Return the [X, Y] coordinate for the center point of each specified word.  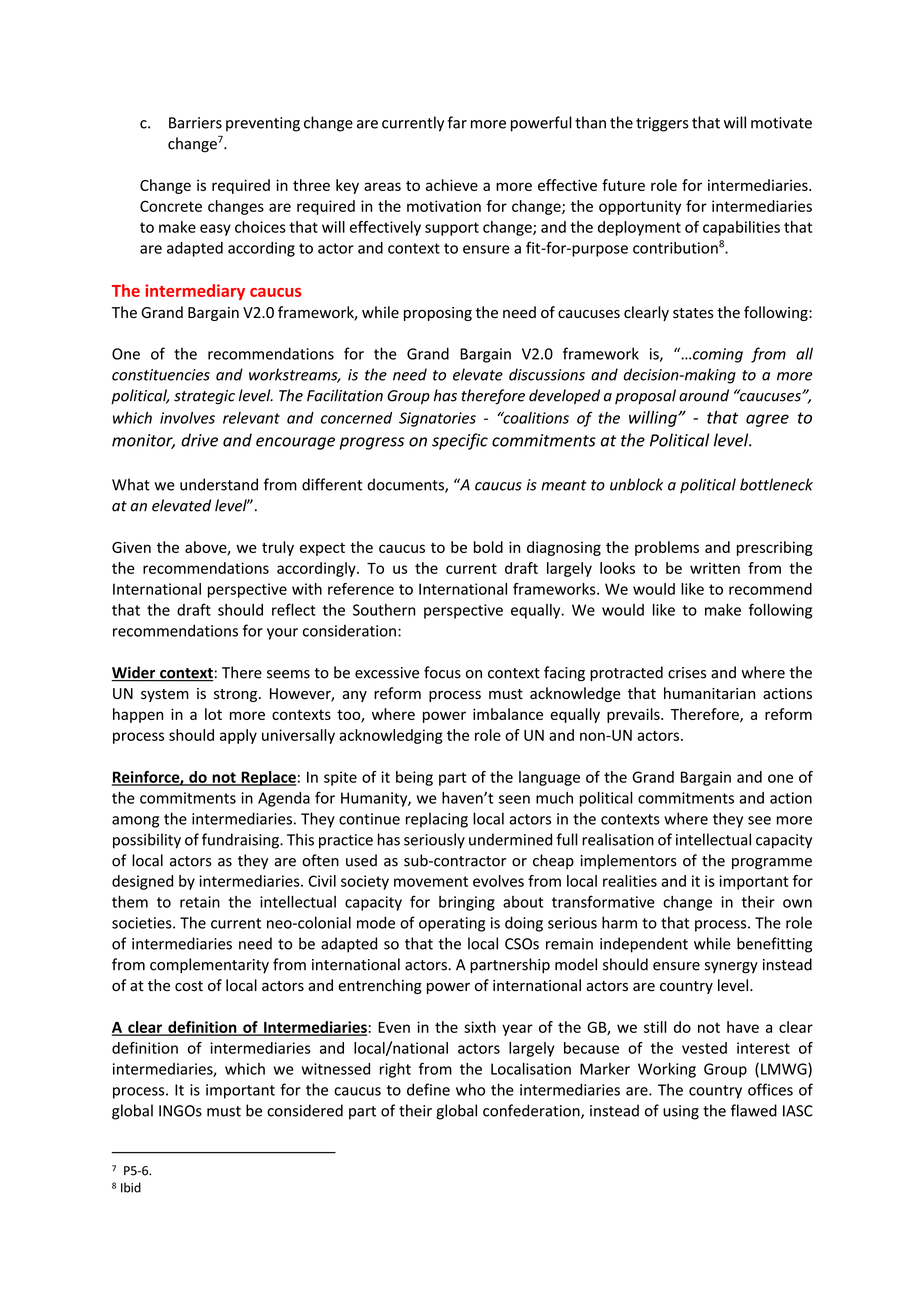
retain [200, 902]
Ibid [131, 1187]
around [704, 395]
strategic [204, 397]
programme [772, 864]
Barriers [195, 123]
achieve [452, 185]
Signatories [437, 419]
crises [687, 673]
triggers [662, 124]
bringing [467, 903]
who [470, 1089]
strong [237, 695]
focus [442, 672]
